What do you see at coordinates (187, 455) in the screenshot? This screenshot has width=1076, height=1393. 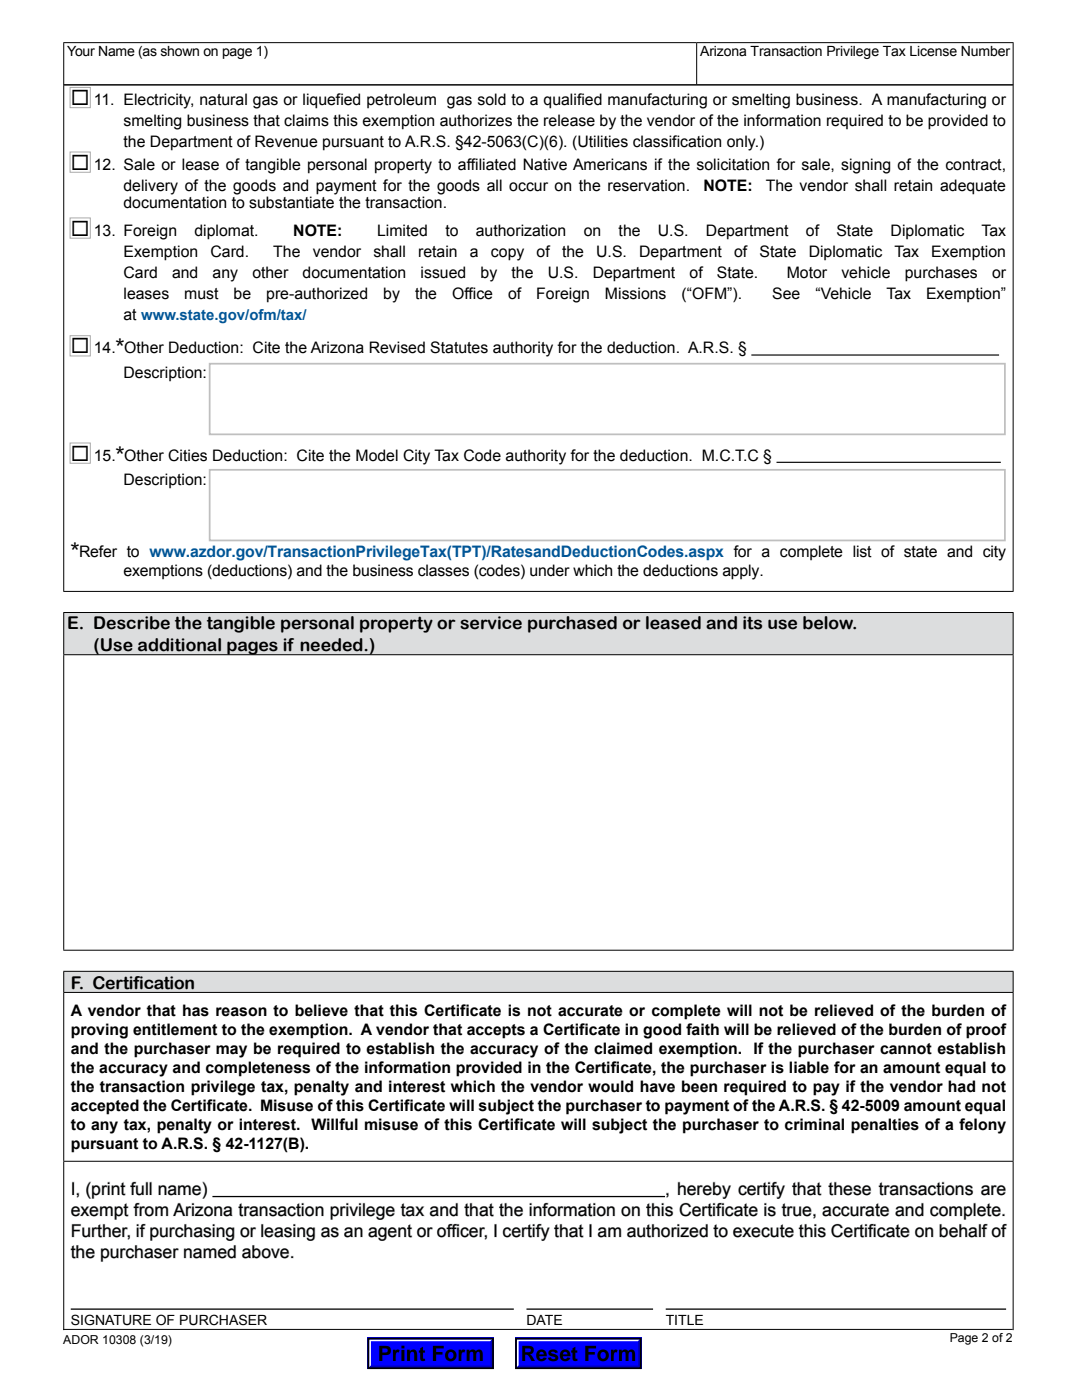 I see `Cities` at bounding box center [187, 455].
